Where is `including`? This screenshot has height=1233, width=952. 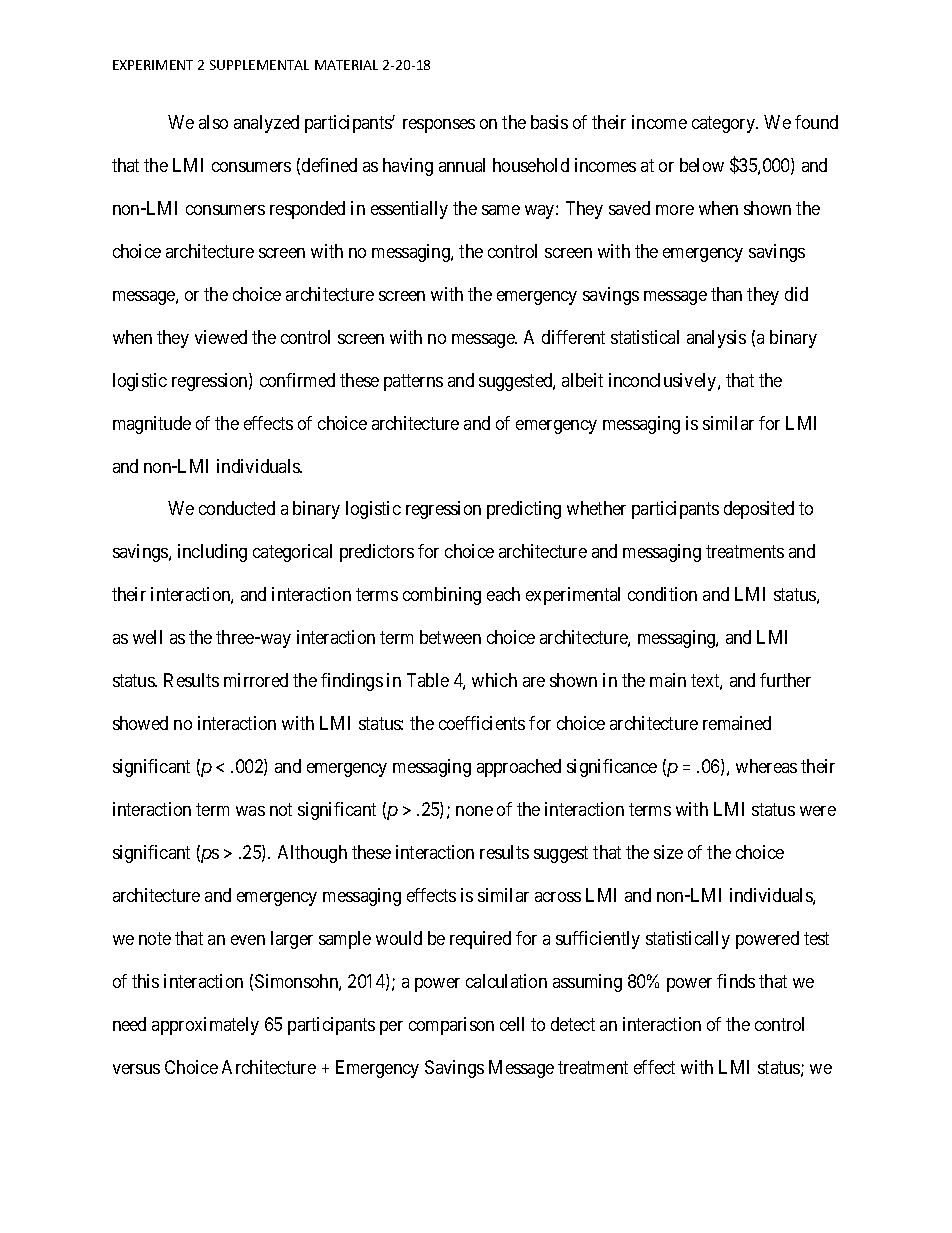
including is located at coordinates (212, 553).
